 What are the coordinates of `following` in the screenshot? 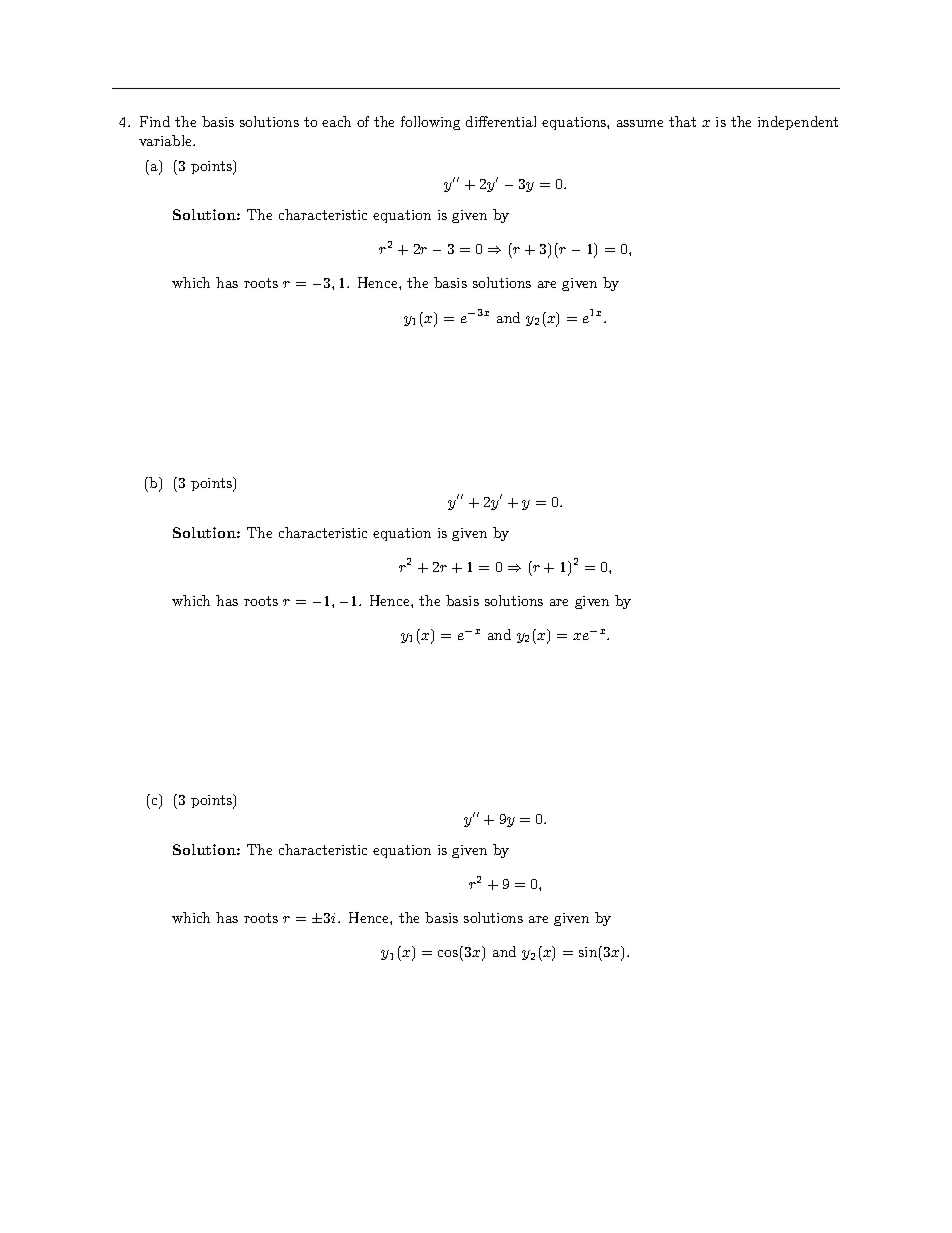 It's located at (430, 123).
